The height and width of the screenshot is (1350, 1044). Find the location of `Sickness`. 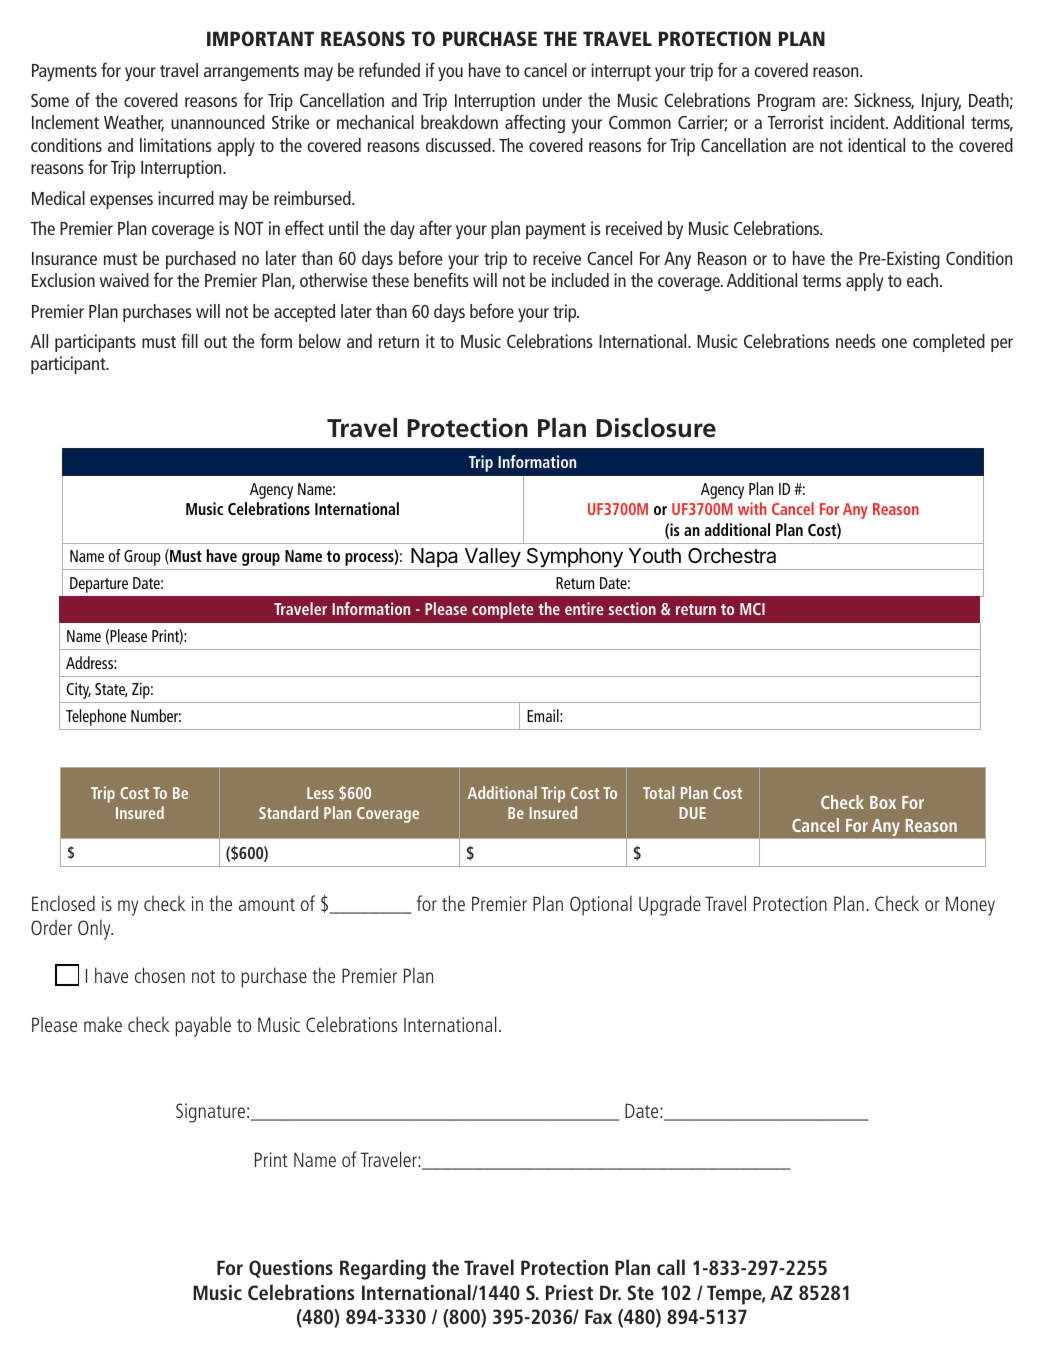

Sickness is located at coordinates (884, 101).
